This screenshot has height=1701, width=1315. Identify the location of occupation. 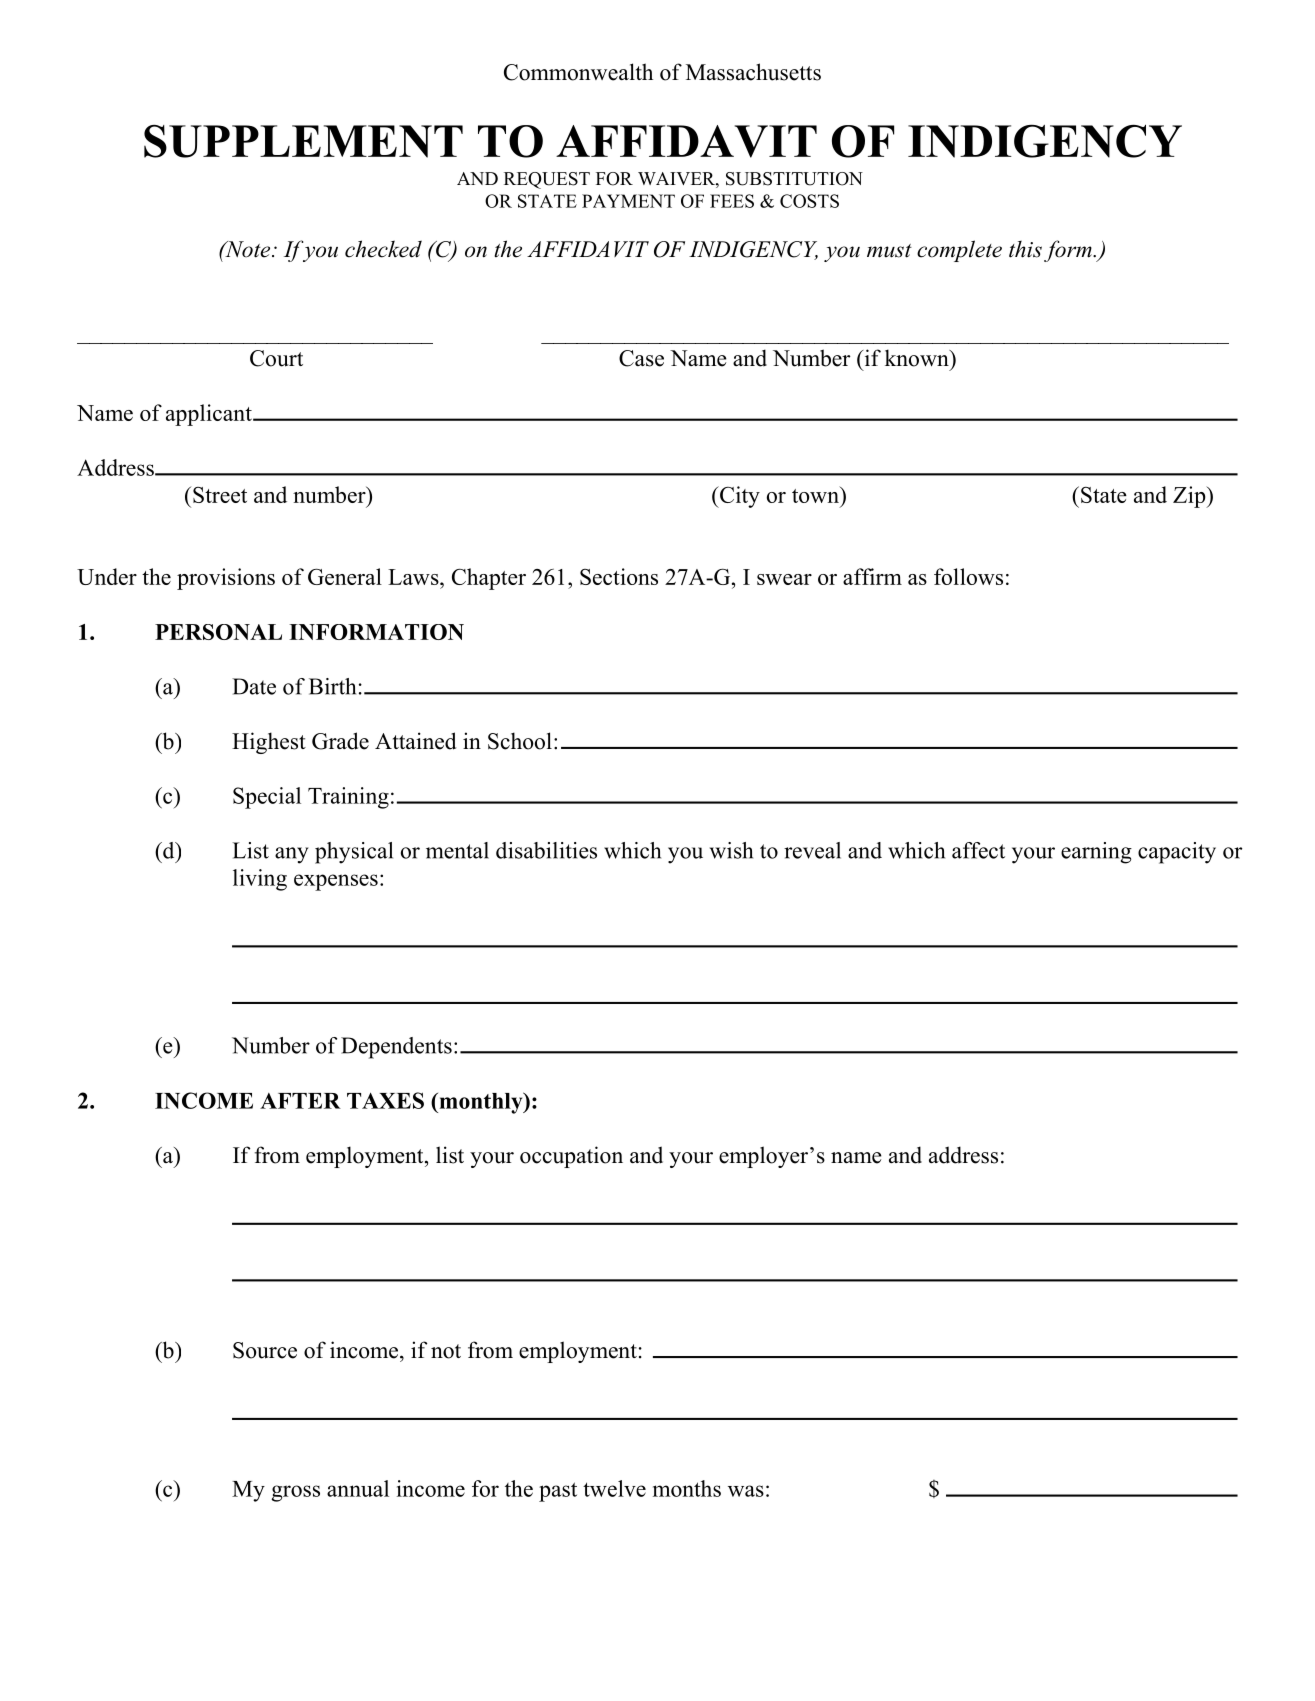
(571, 1157).
